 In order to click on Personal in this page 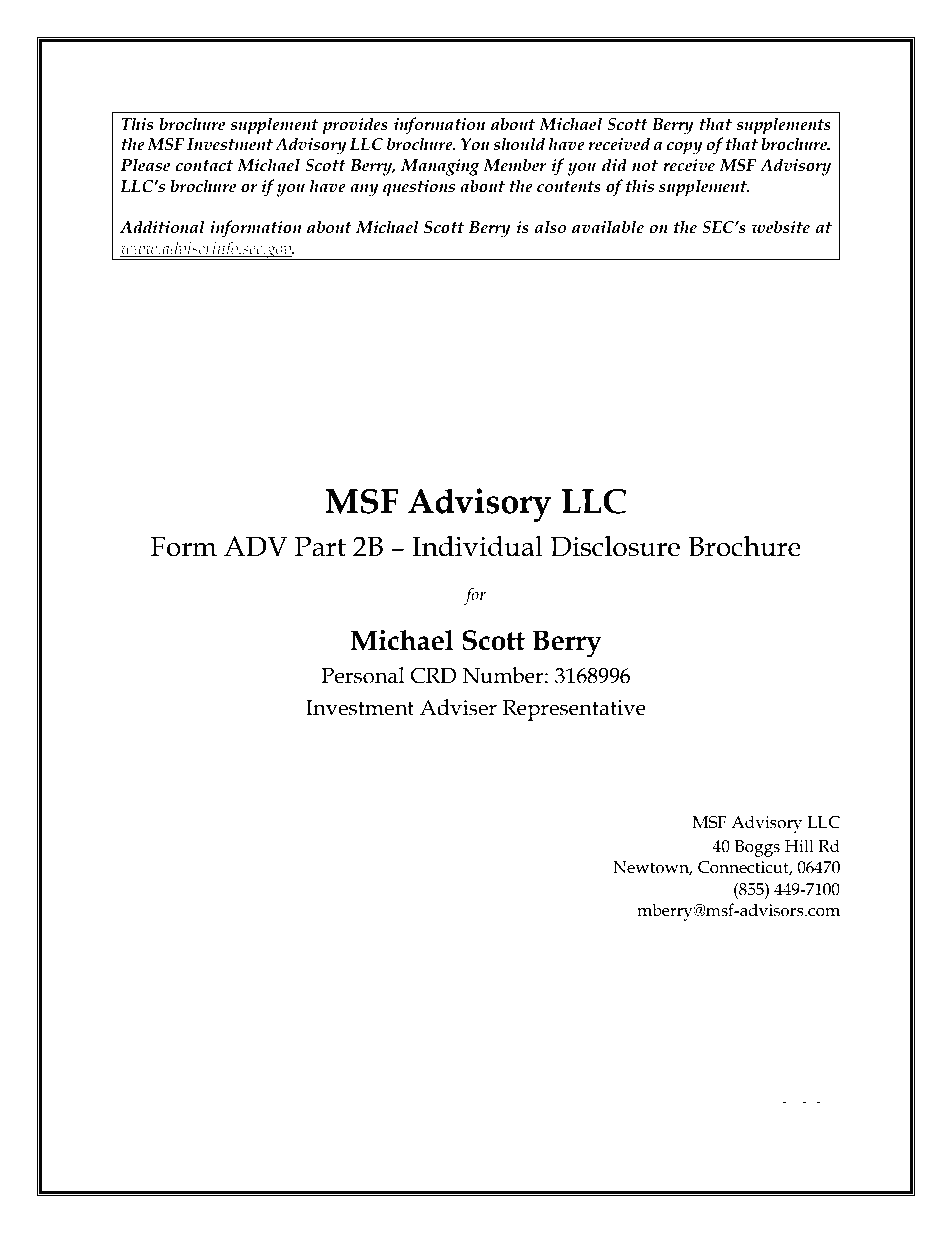, I will do `click(362, 675)`.
